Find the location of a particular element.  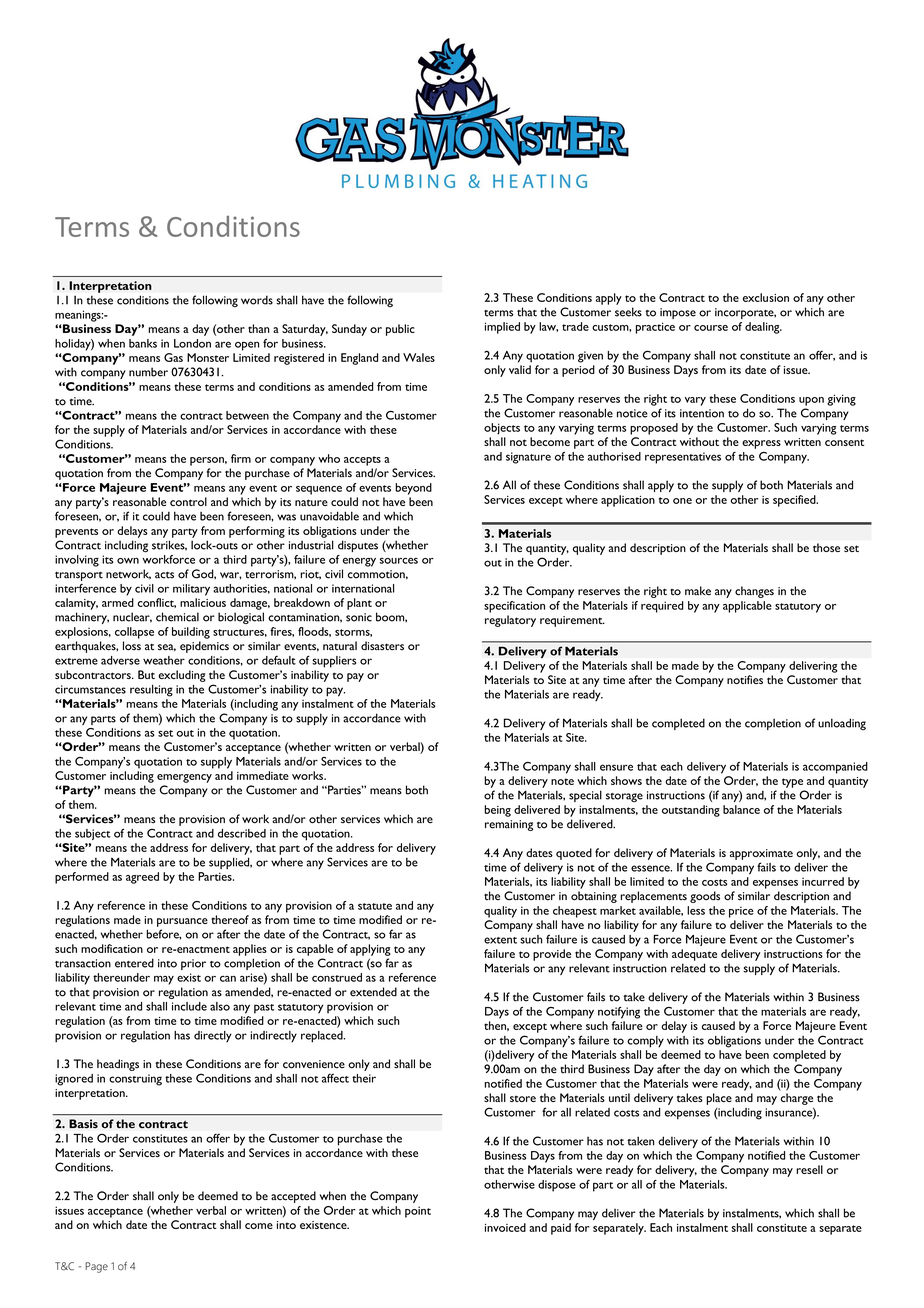

sources is located at coordinates (399, 560).
